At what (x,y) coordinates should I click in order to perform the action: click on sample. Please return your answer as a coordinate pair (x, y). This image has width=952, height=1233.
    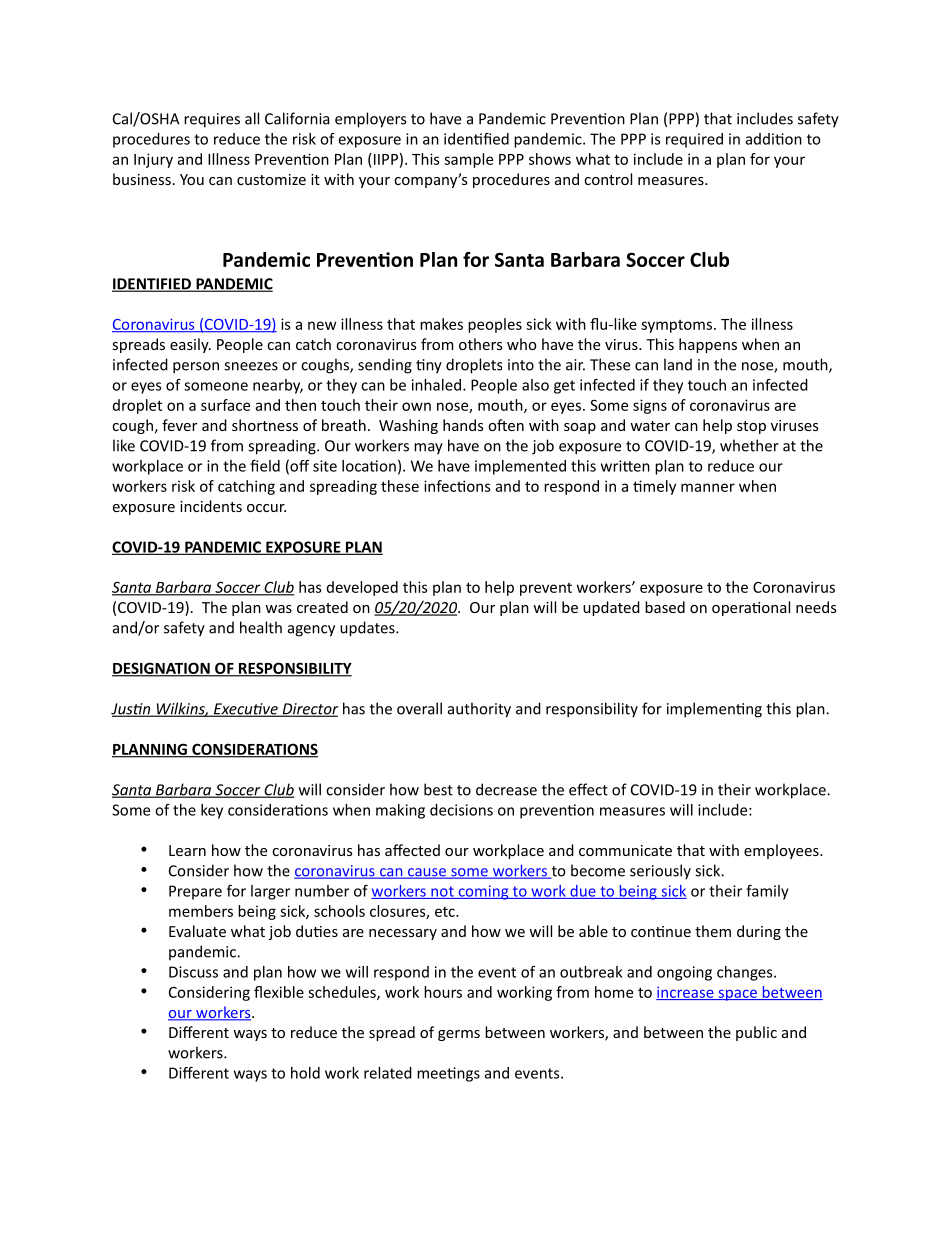
    Looking at the image, I should click on (468, 160).
